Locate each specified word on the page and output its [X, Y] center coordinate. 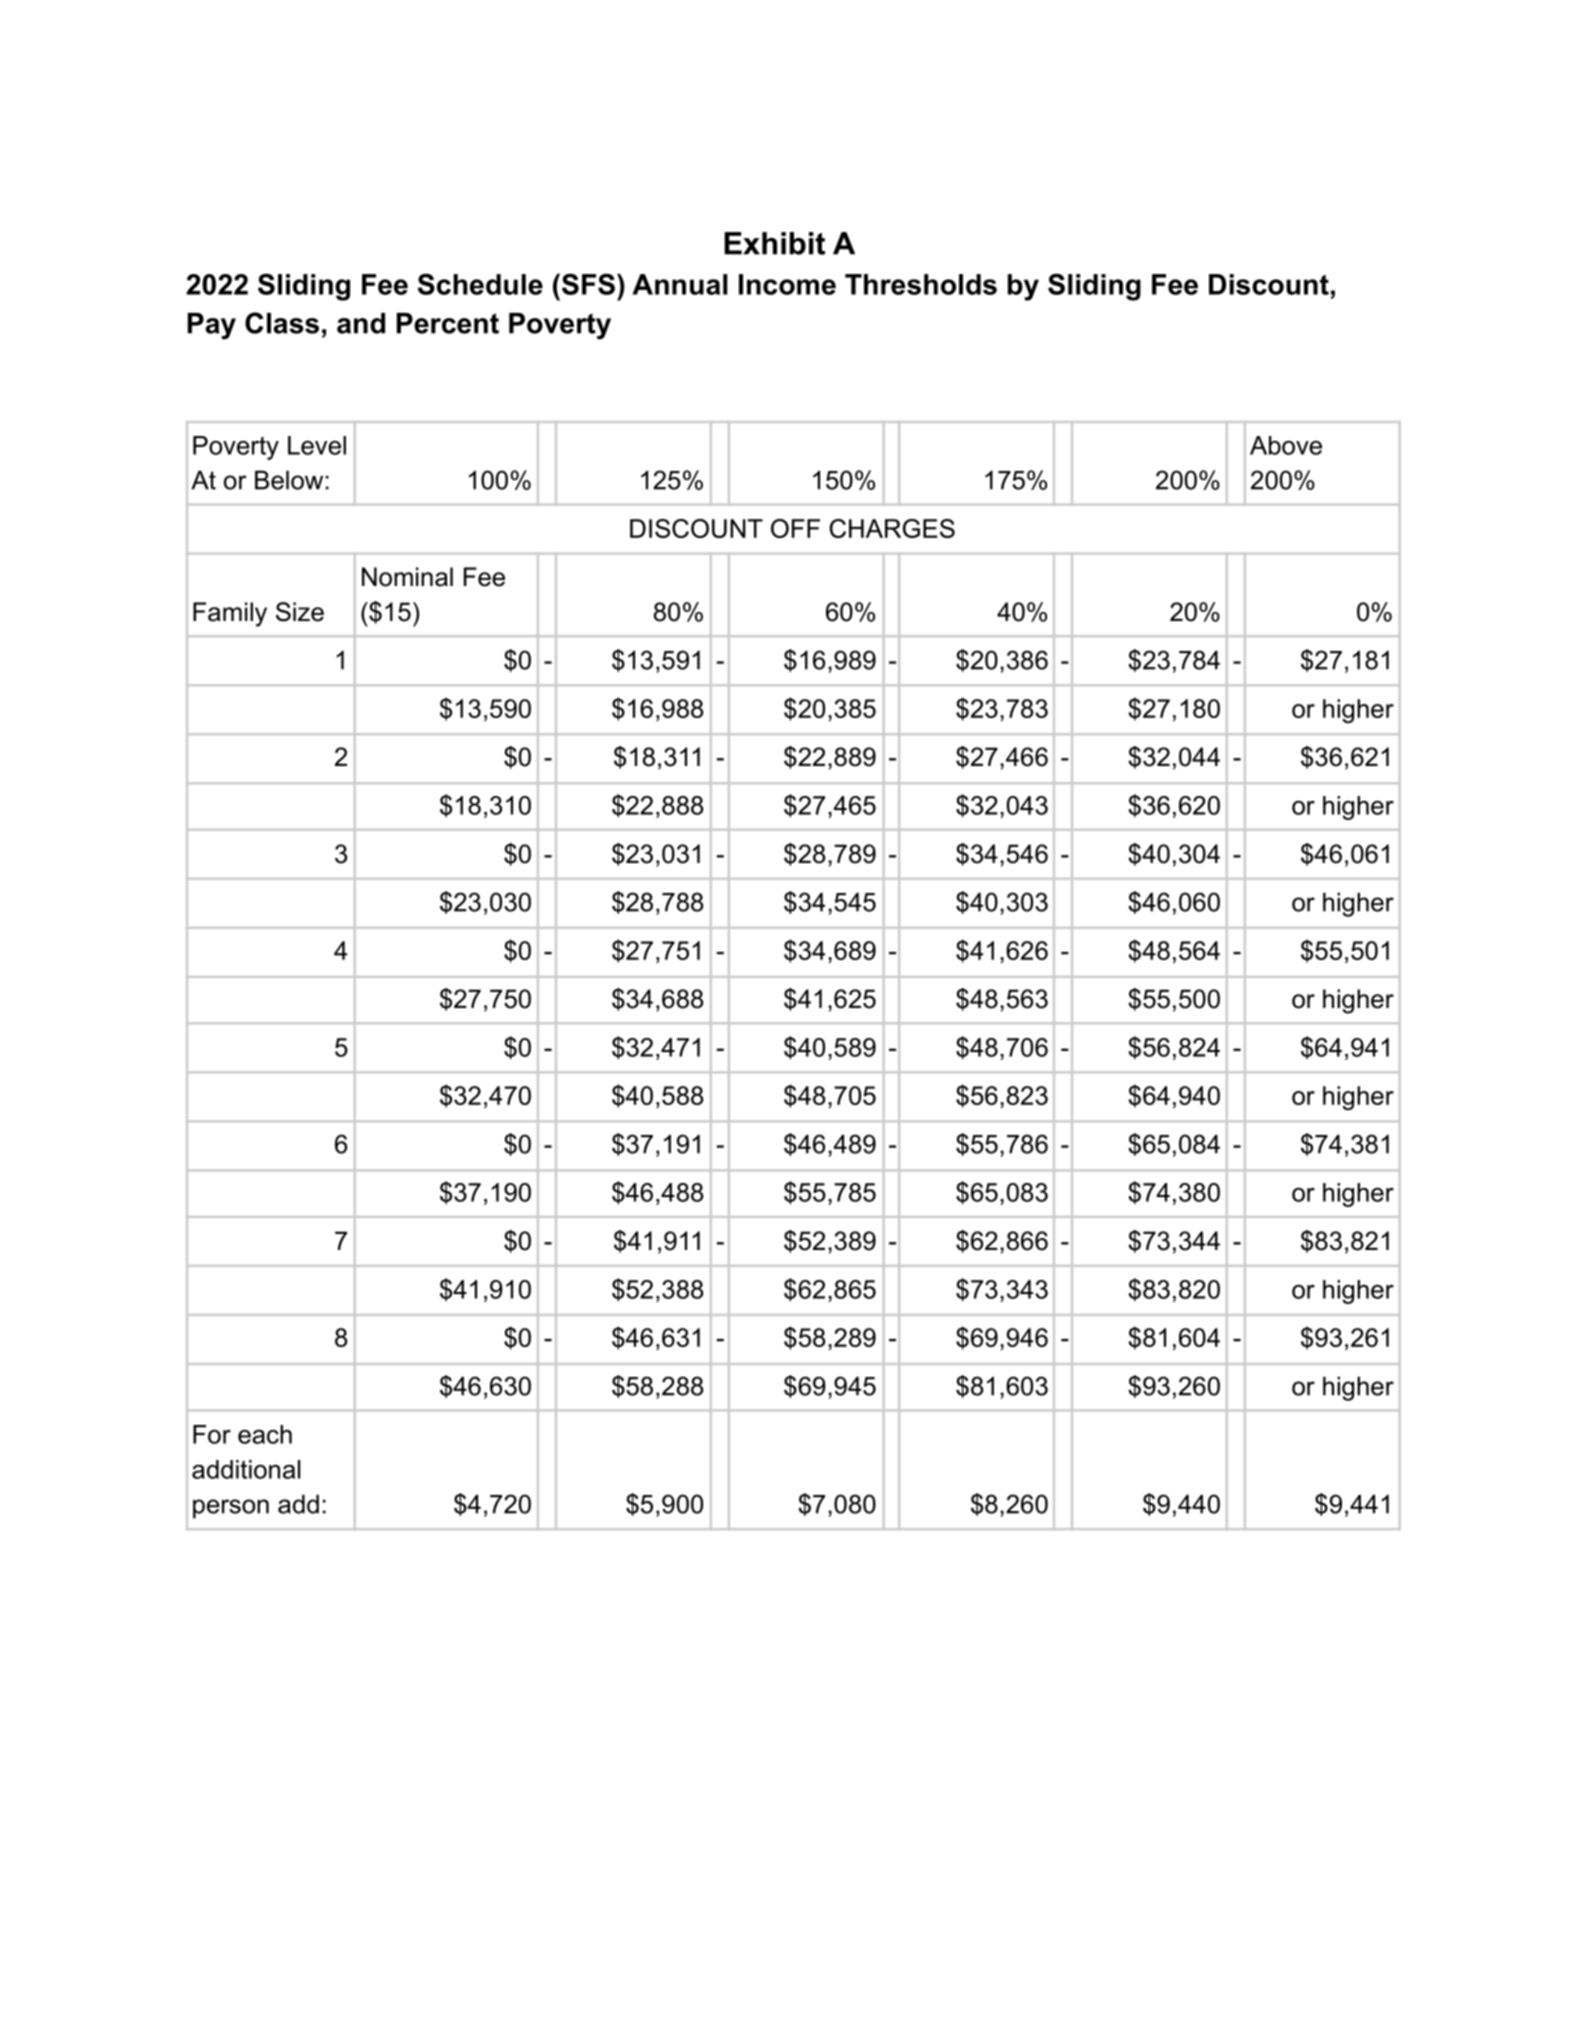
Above [1286, 445]
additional [246, 1469]
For [212, 1434]
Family [230, 614]
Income [787, 284]
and [361, 323]
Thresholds [921, 284]
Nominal [407, 577]
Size [300, 612]
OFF [795, 528]
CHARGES [892, 528]
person [231, 1509]
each [265, 1434]
